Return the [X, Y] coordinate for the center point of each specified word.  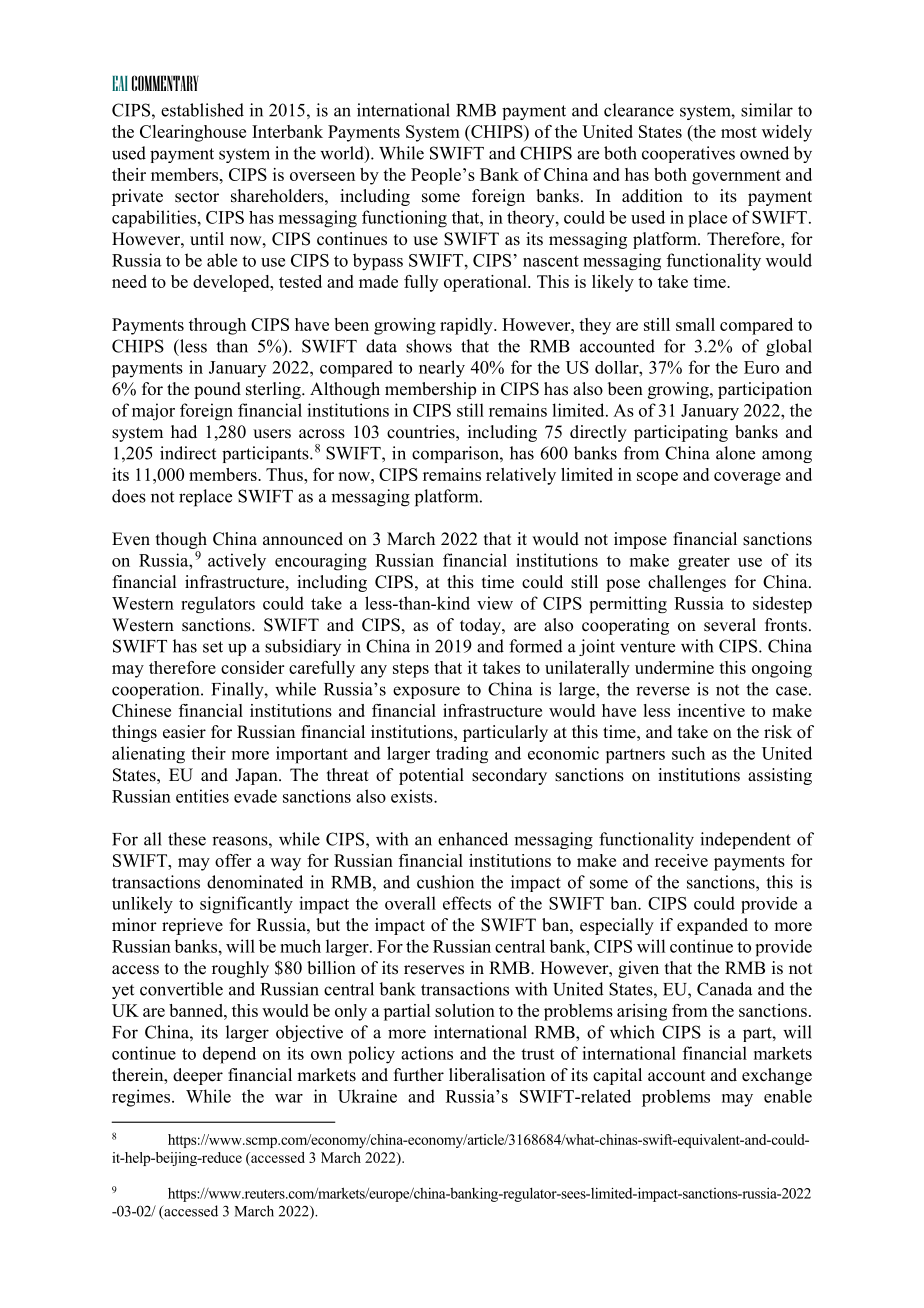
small [695, 324]
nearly [442, 369]
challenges [687, 583]
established [202, 110]
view [495, 603]
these [187, 839]
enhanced [473, 839]
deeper [198, 1076]
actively [237, 562]
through [217, 326]
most [739, 132]
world [343, 154]
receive [681, 860]
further [419, 1075]
